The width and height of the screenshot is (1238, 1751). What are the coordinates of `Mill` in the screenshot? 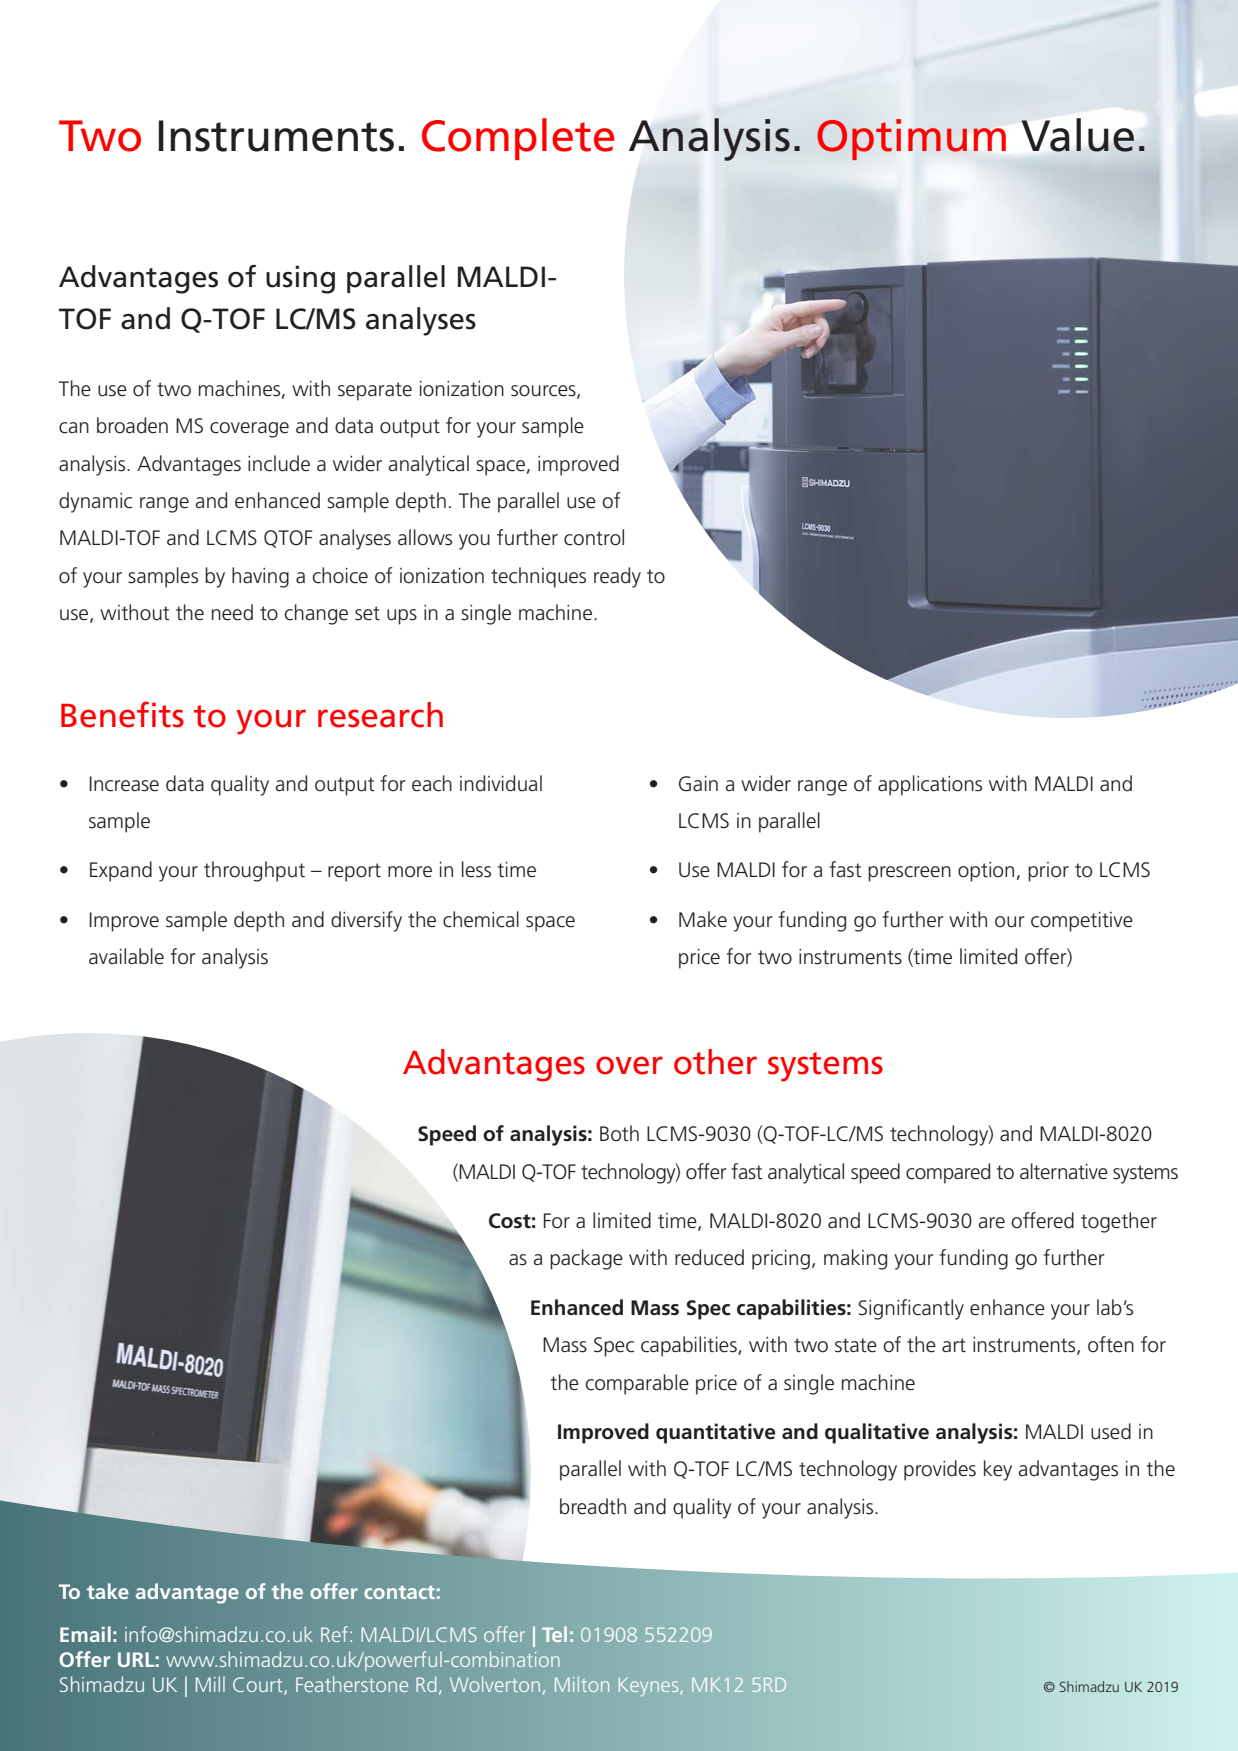 It's located at (210, 1684).
